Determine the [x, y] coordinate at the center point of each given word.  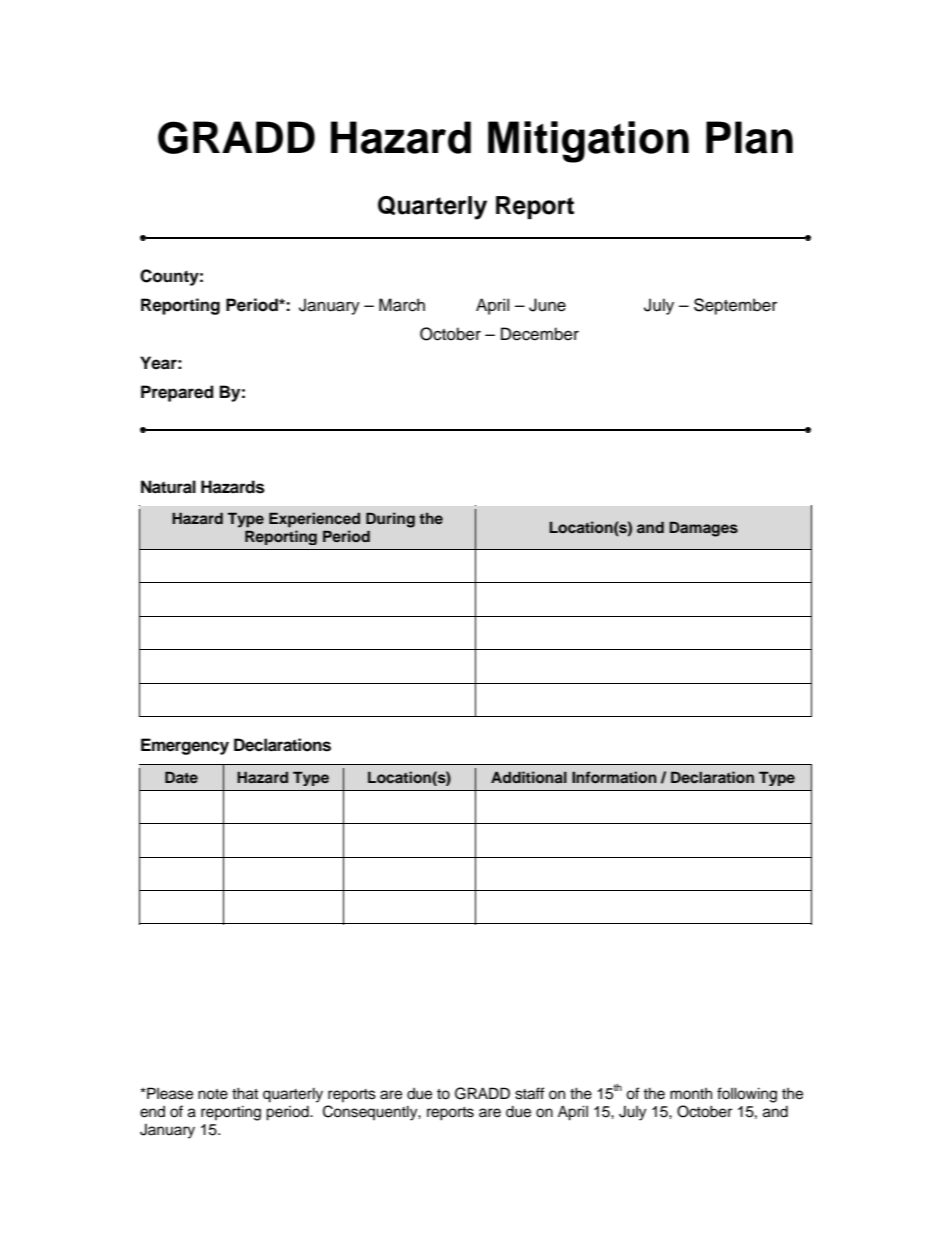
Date [181, 777]
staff [530, 1093]
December [540, 334]
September [735, 306]
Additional [529, 777]
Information [614, 777]
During [390, 520]
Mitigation [588, 142]
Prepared [177, 393]
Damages [703, 529]
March [402, 305]
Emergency [185, 746]
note [213, 1094]
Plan [749, 137]
